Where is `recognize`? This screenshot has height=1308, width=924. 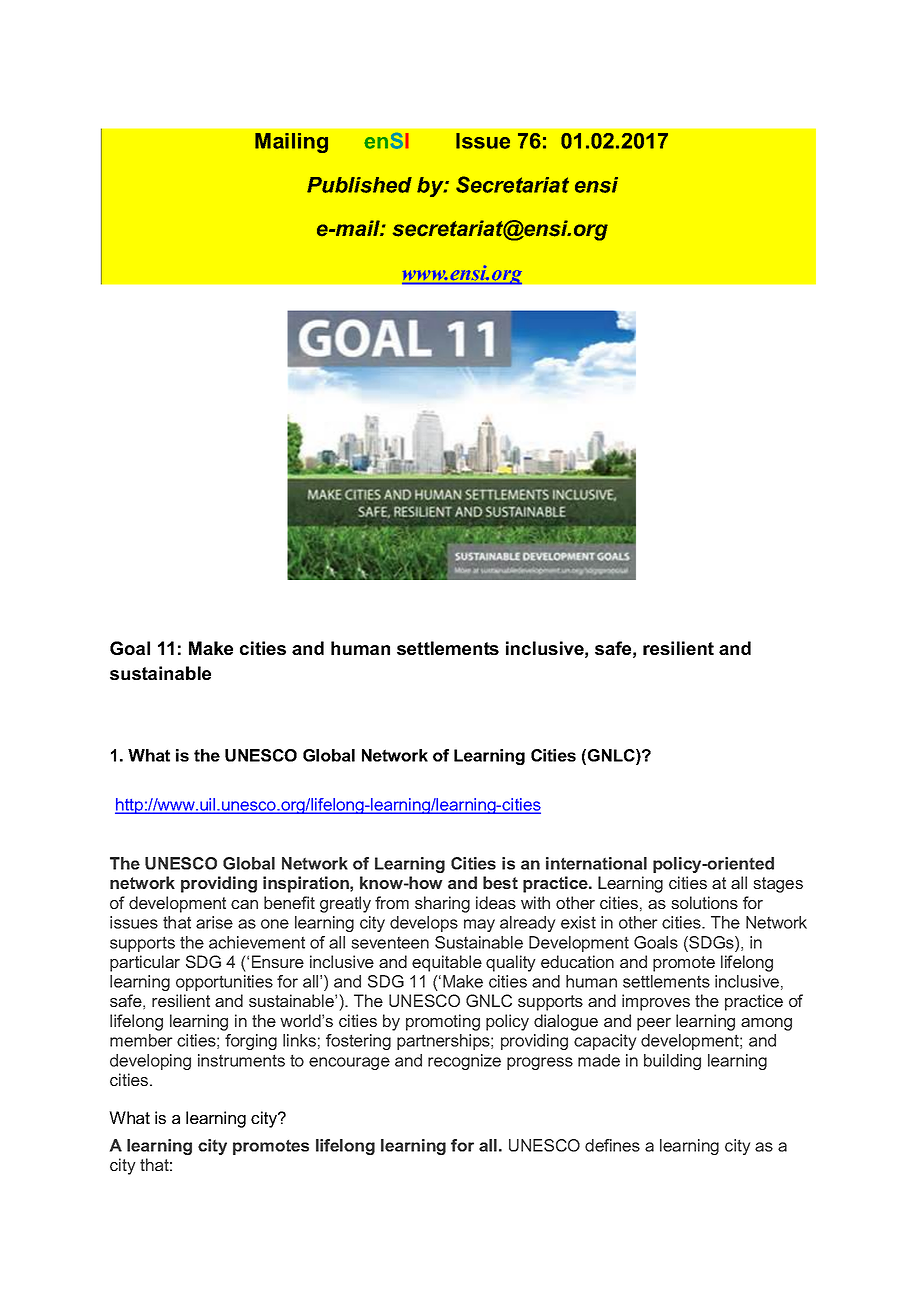 recognize is located at coordinates (464, 1062).
